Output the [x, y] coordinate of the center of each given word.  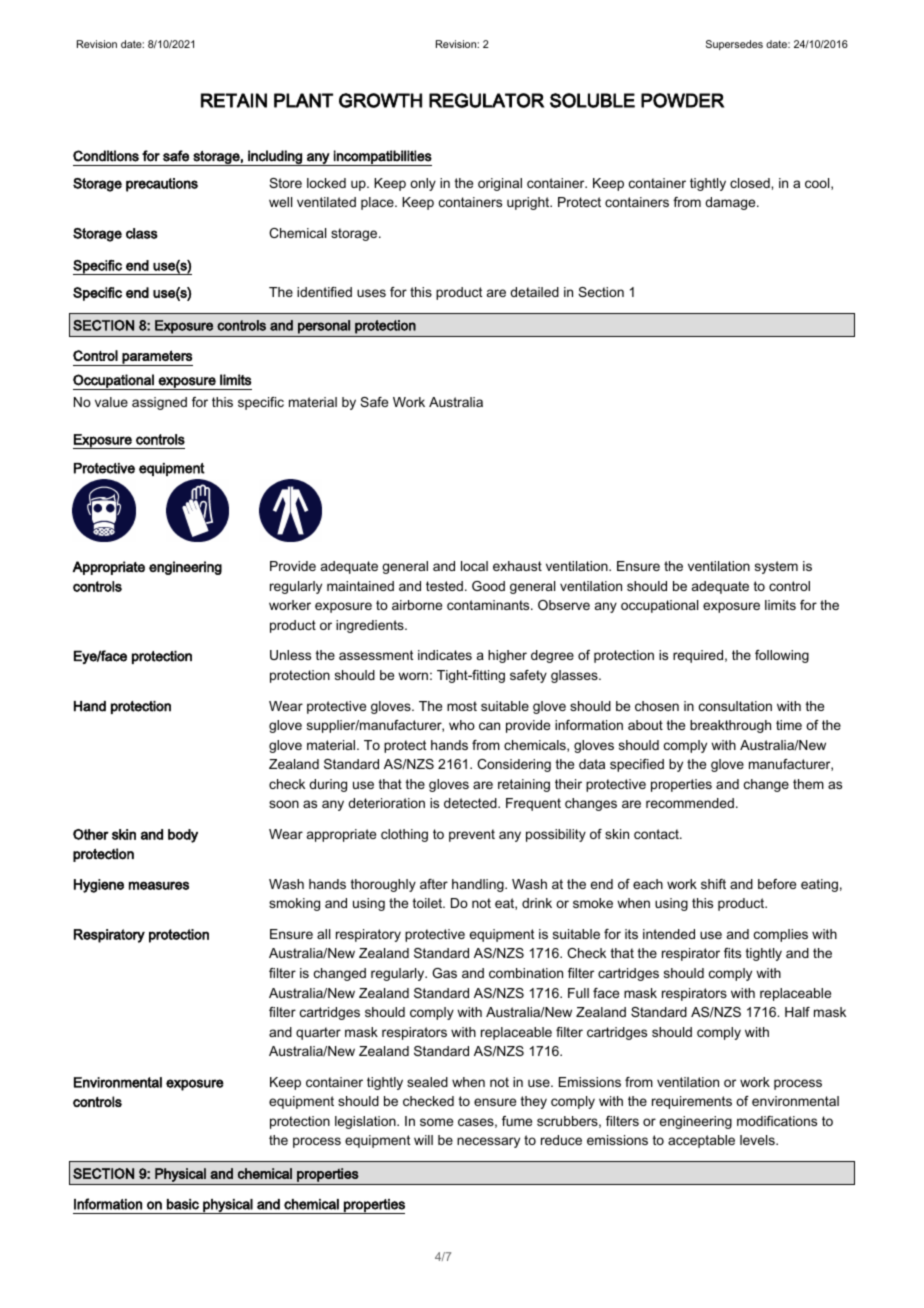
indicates [445, 655]
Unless [290, 655]
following [782, 656]
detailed [534, 292]
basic [183, 1204]
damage [731, 203]
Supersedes [734, 45]
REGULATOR [486, 100]
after [434, 884]
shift [713, 884]
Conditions [106, 156]
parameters [156, 358]
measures [159, 885]
